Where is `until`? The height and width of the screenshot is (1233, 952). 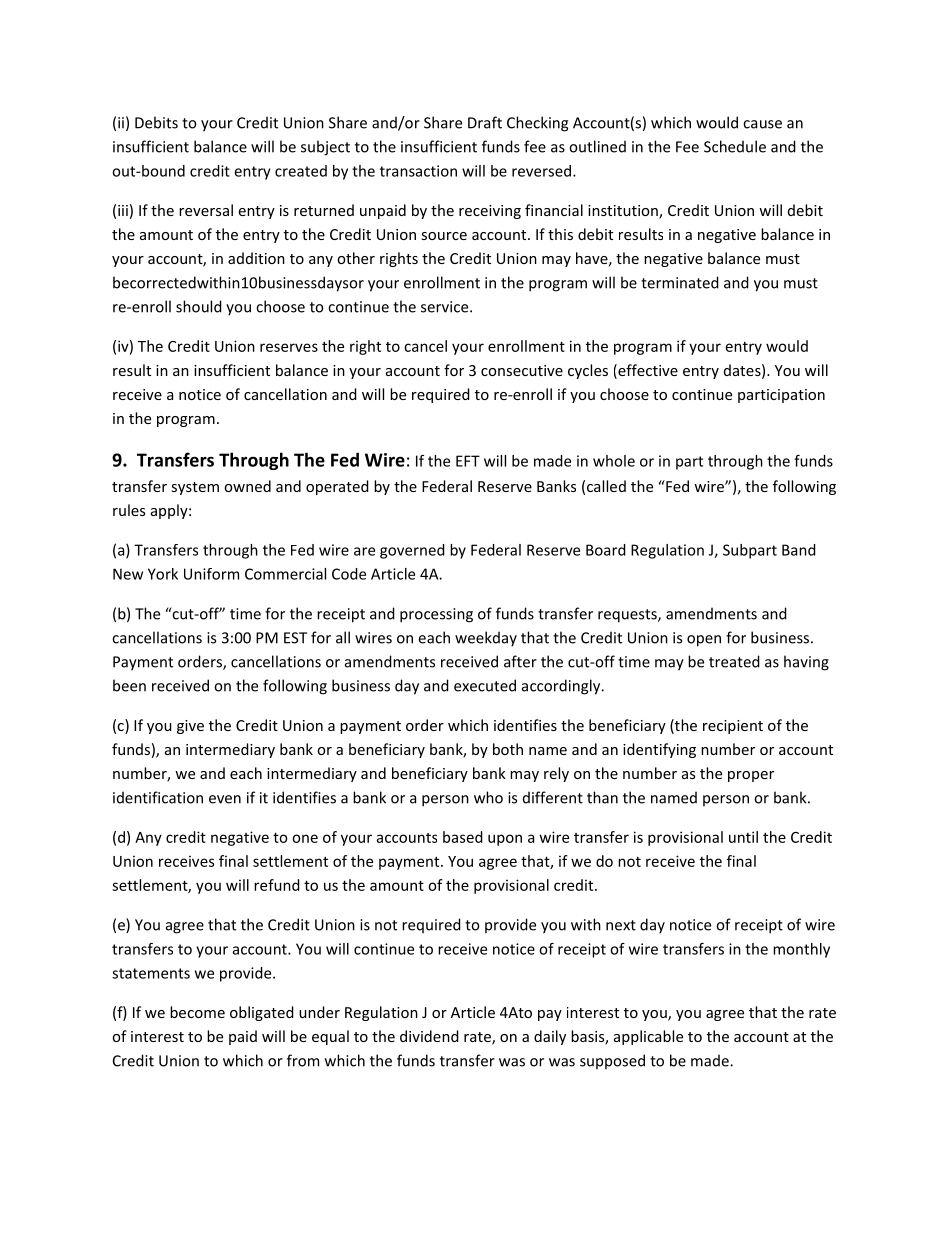
until is located at coordinates (743, 837).
